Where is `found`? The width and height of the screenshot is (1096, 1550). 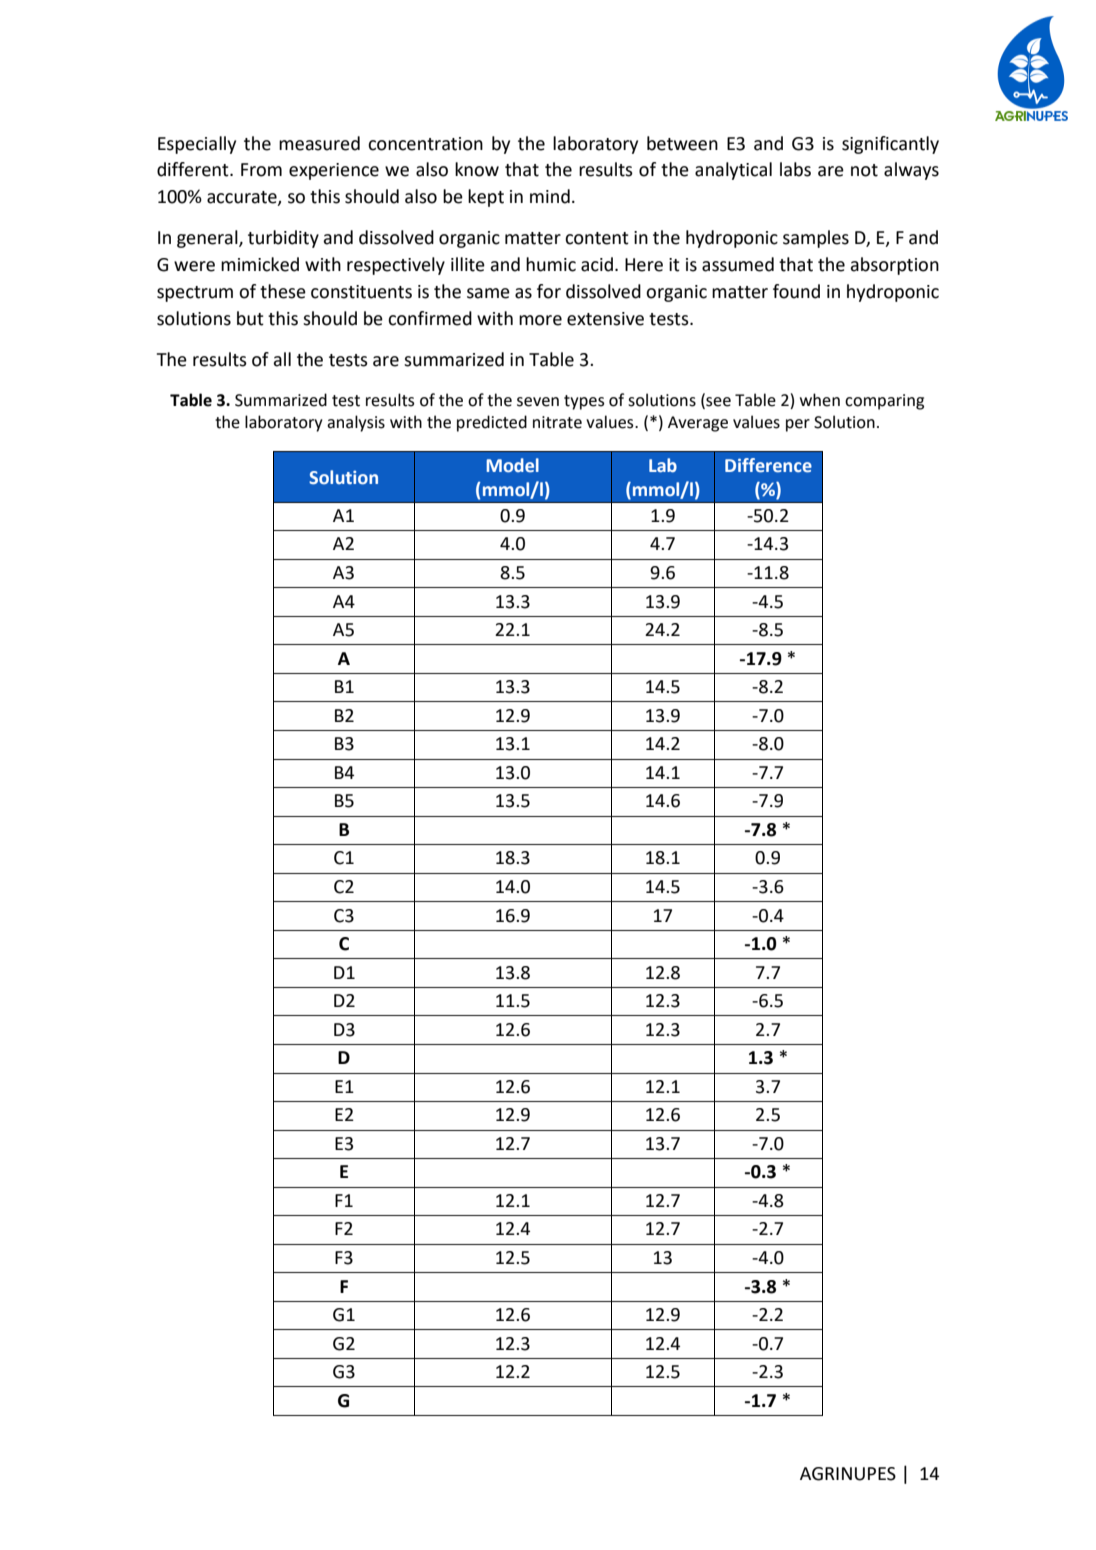 found is located at coordinates (796, 291).
